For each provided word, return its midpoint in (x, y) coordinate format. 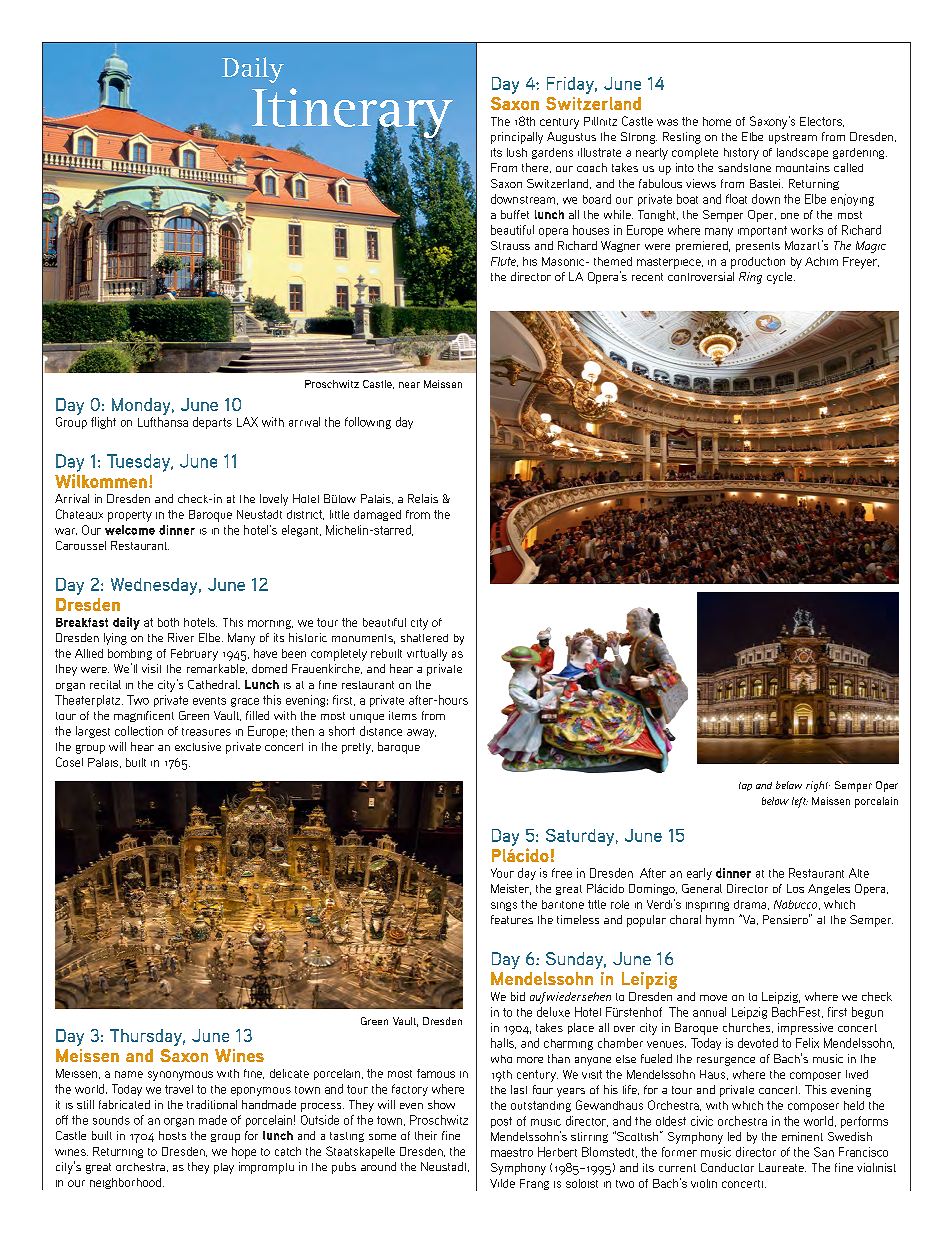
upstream (793, 138)
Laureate (782, 1167)
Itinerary (351, 114)
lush (517, 152)
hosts (172, 1135)
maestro (512, 1152)
